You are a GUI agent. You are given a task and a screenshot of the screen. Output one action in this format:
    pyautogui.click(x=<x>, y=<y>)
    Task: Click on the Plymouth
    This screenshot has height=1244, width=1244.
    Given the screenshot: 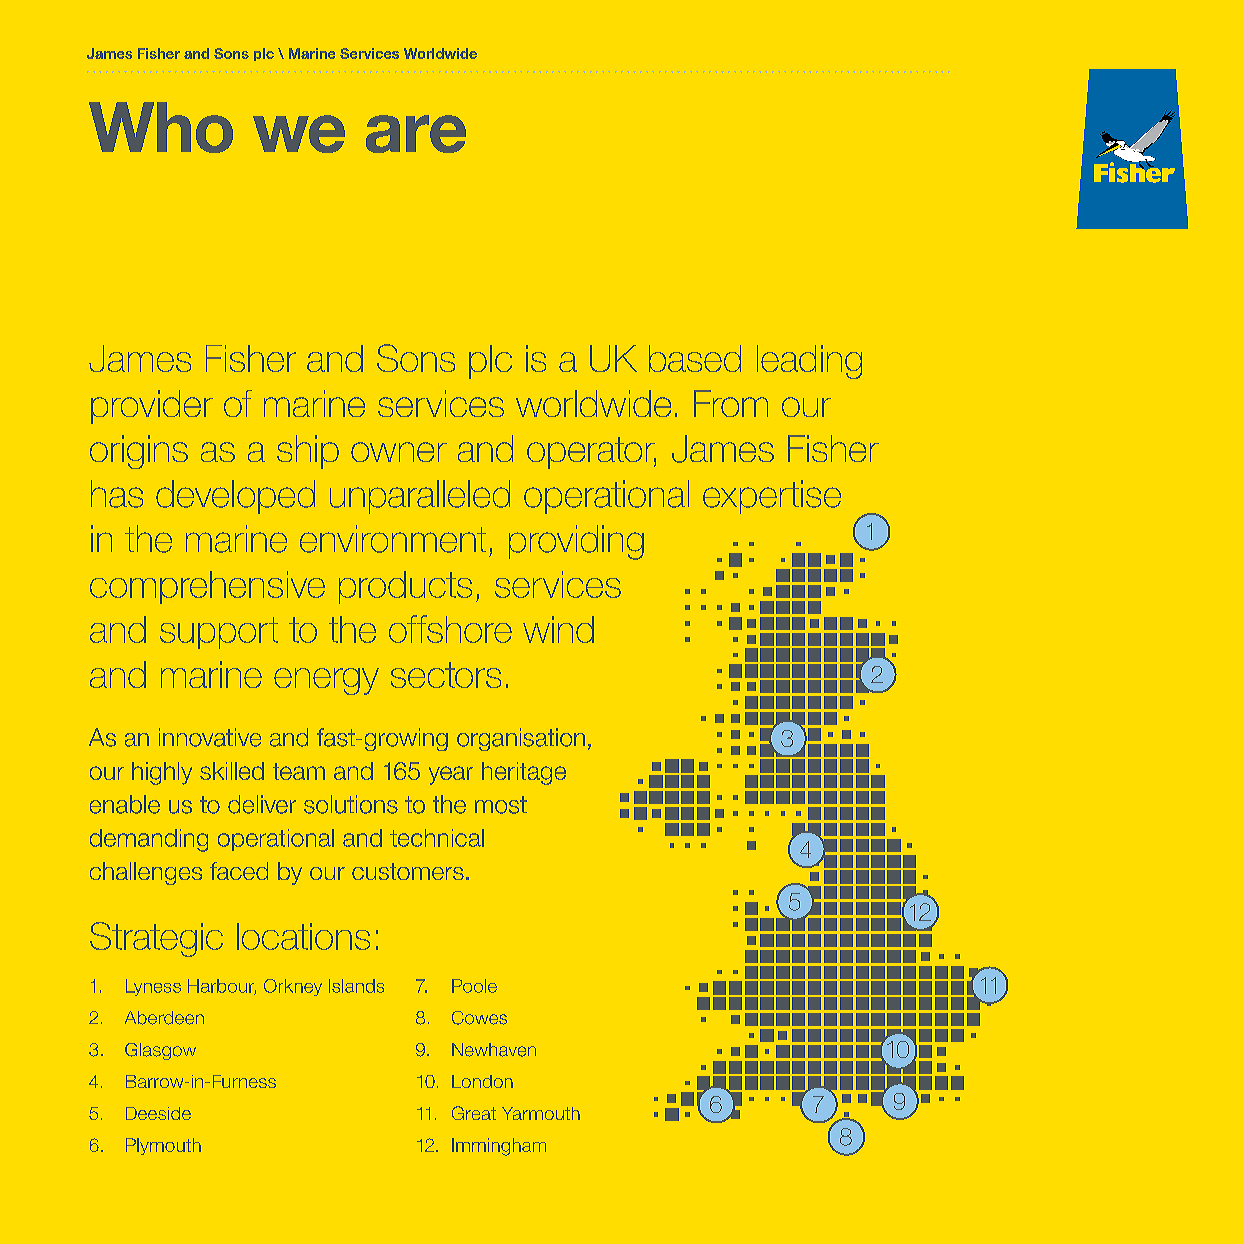 What is the action you would take?
    pyautogui.click(x=163, y=1146)
